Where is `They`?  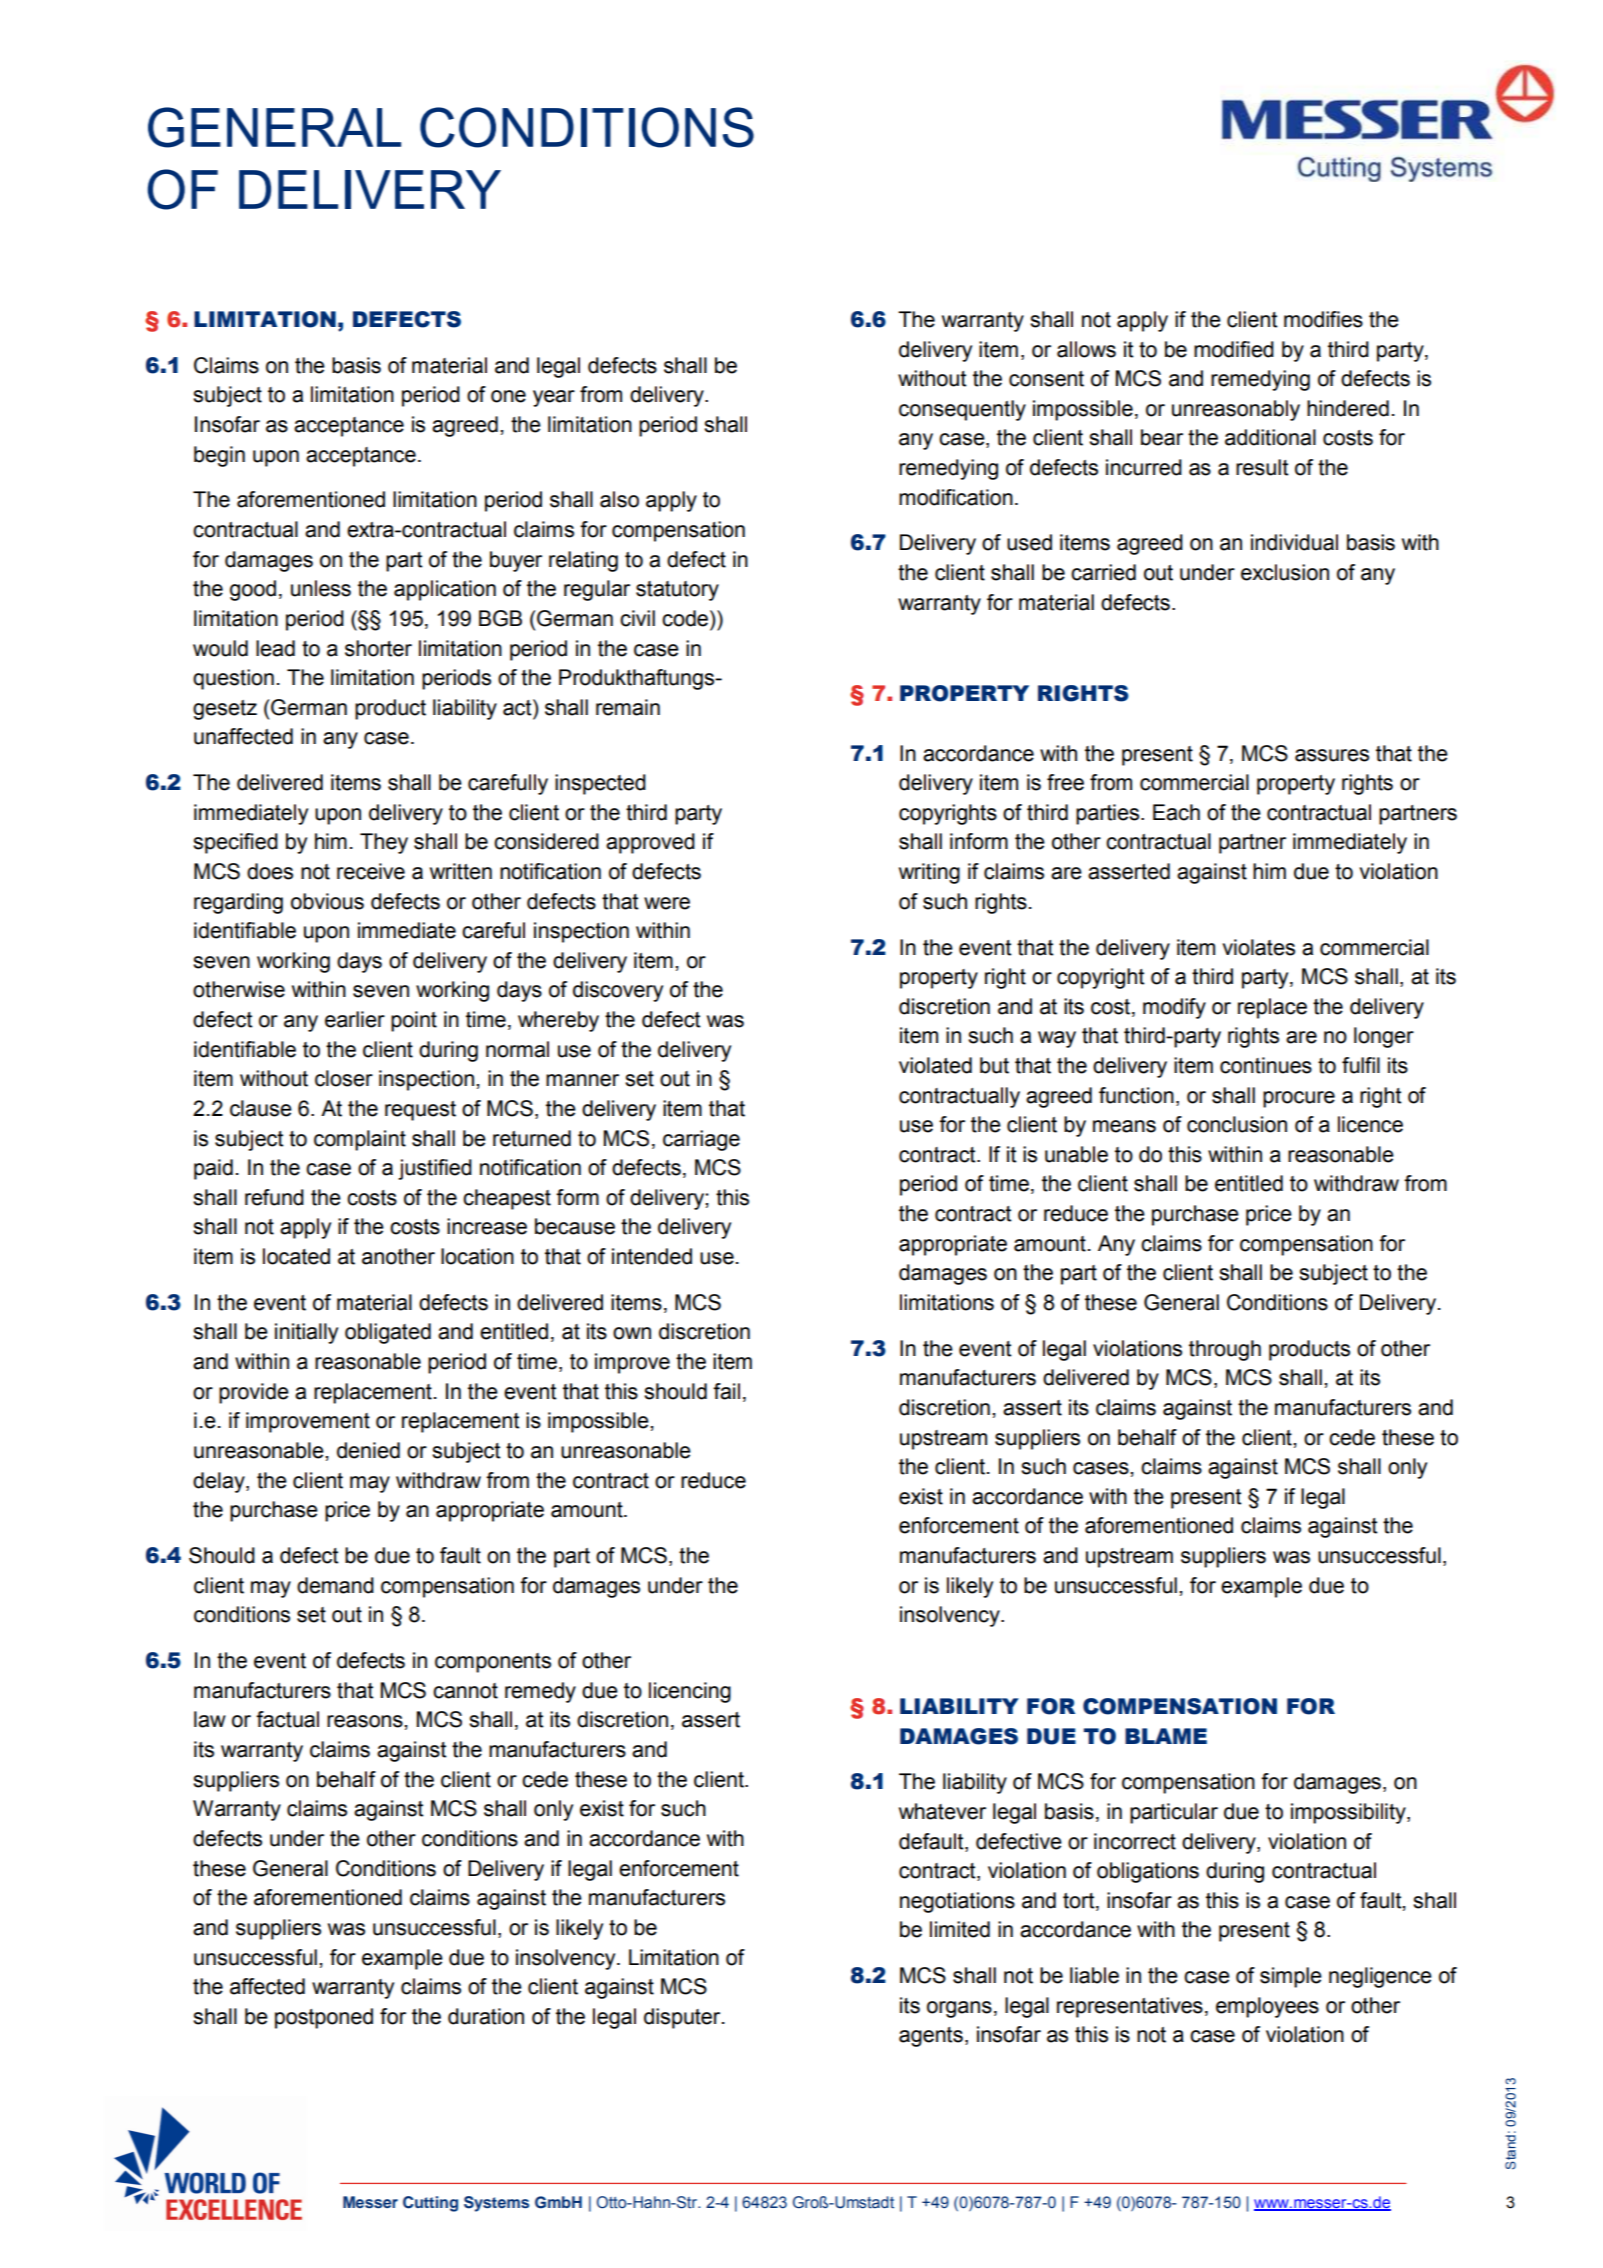
They is located at coordinates (384, 843).
